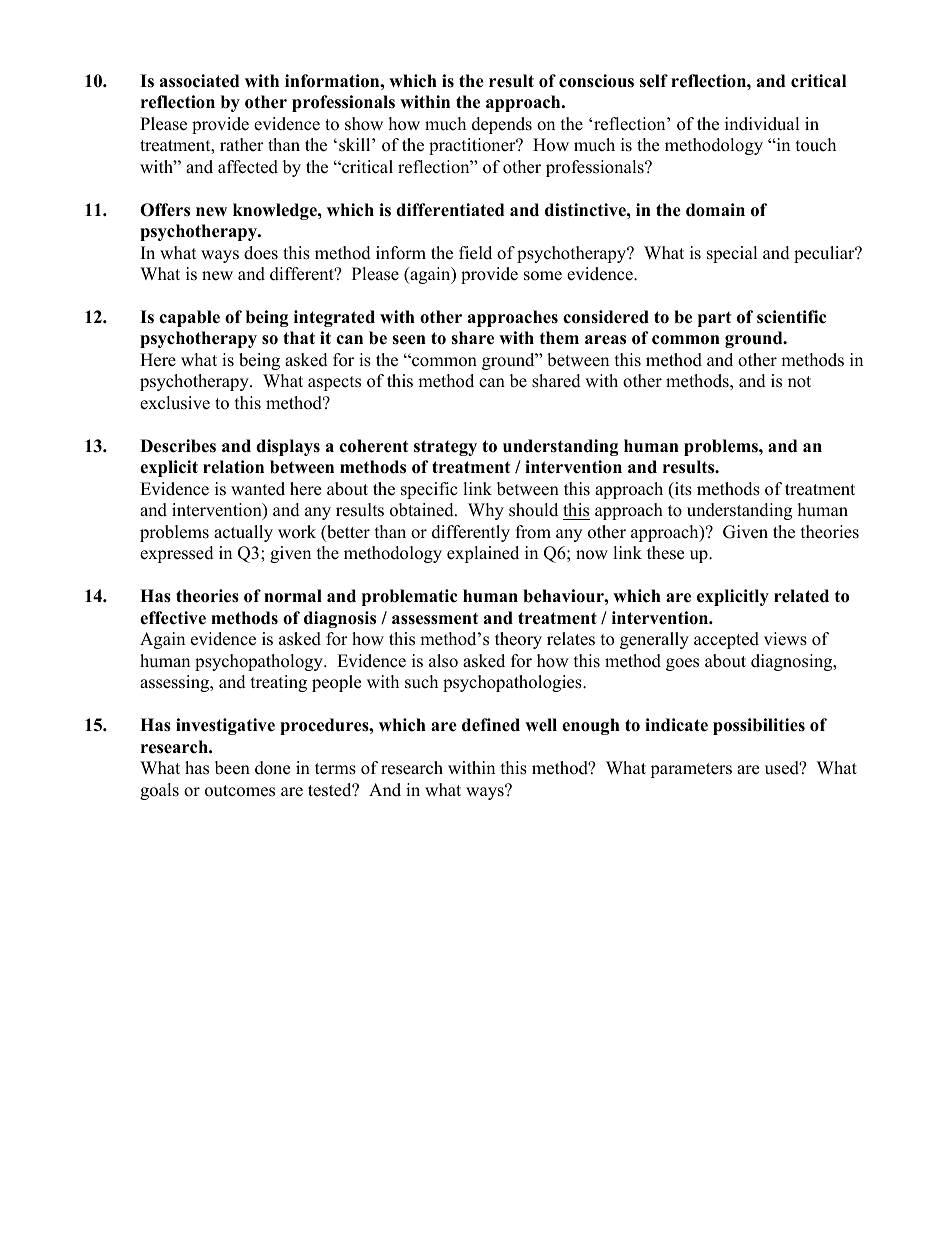  What do you see at coordinates (665, 553) in the document?
I see `these` at bounding box center [665, 553].
